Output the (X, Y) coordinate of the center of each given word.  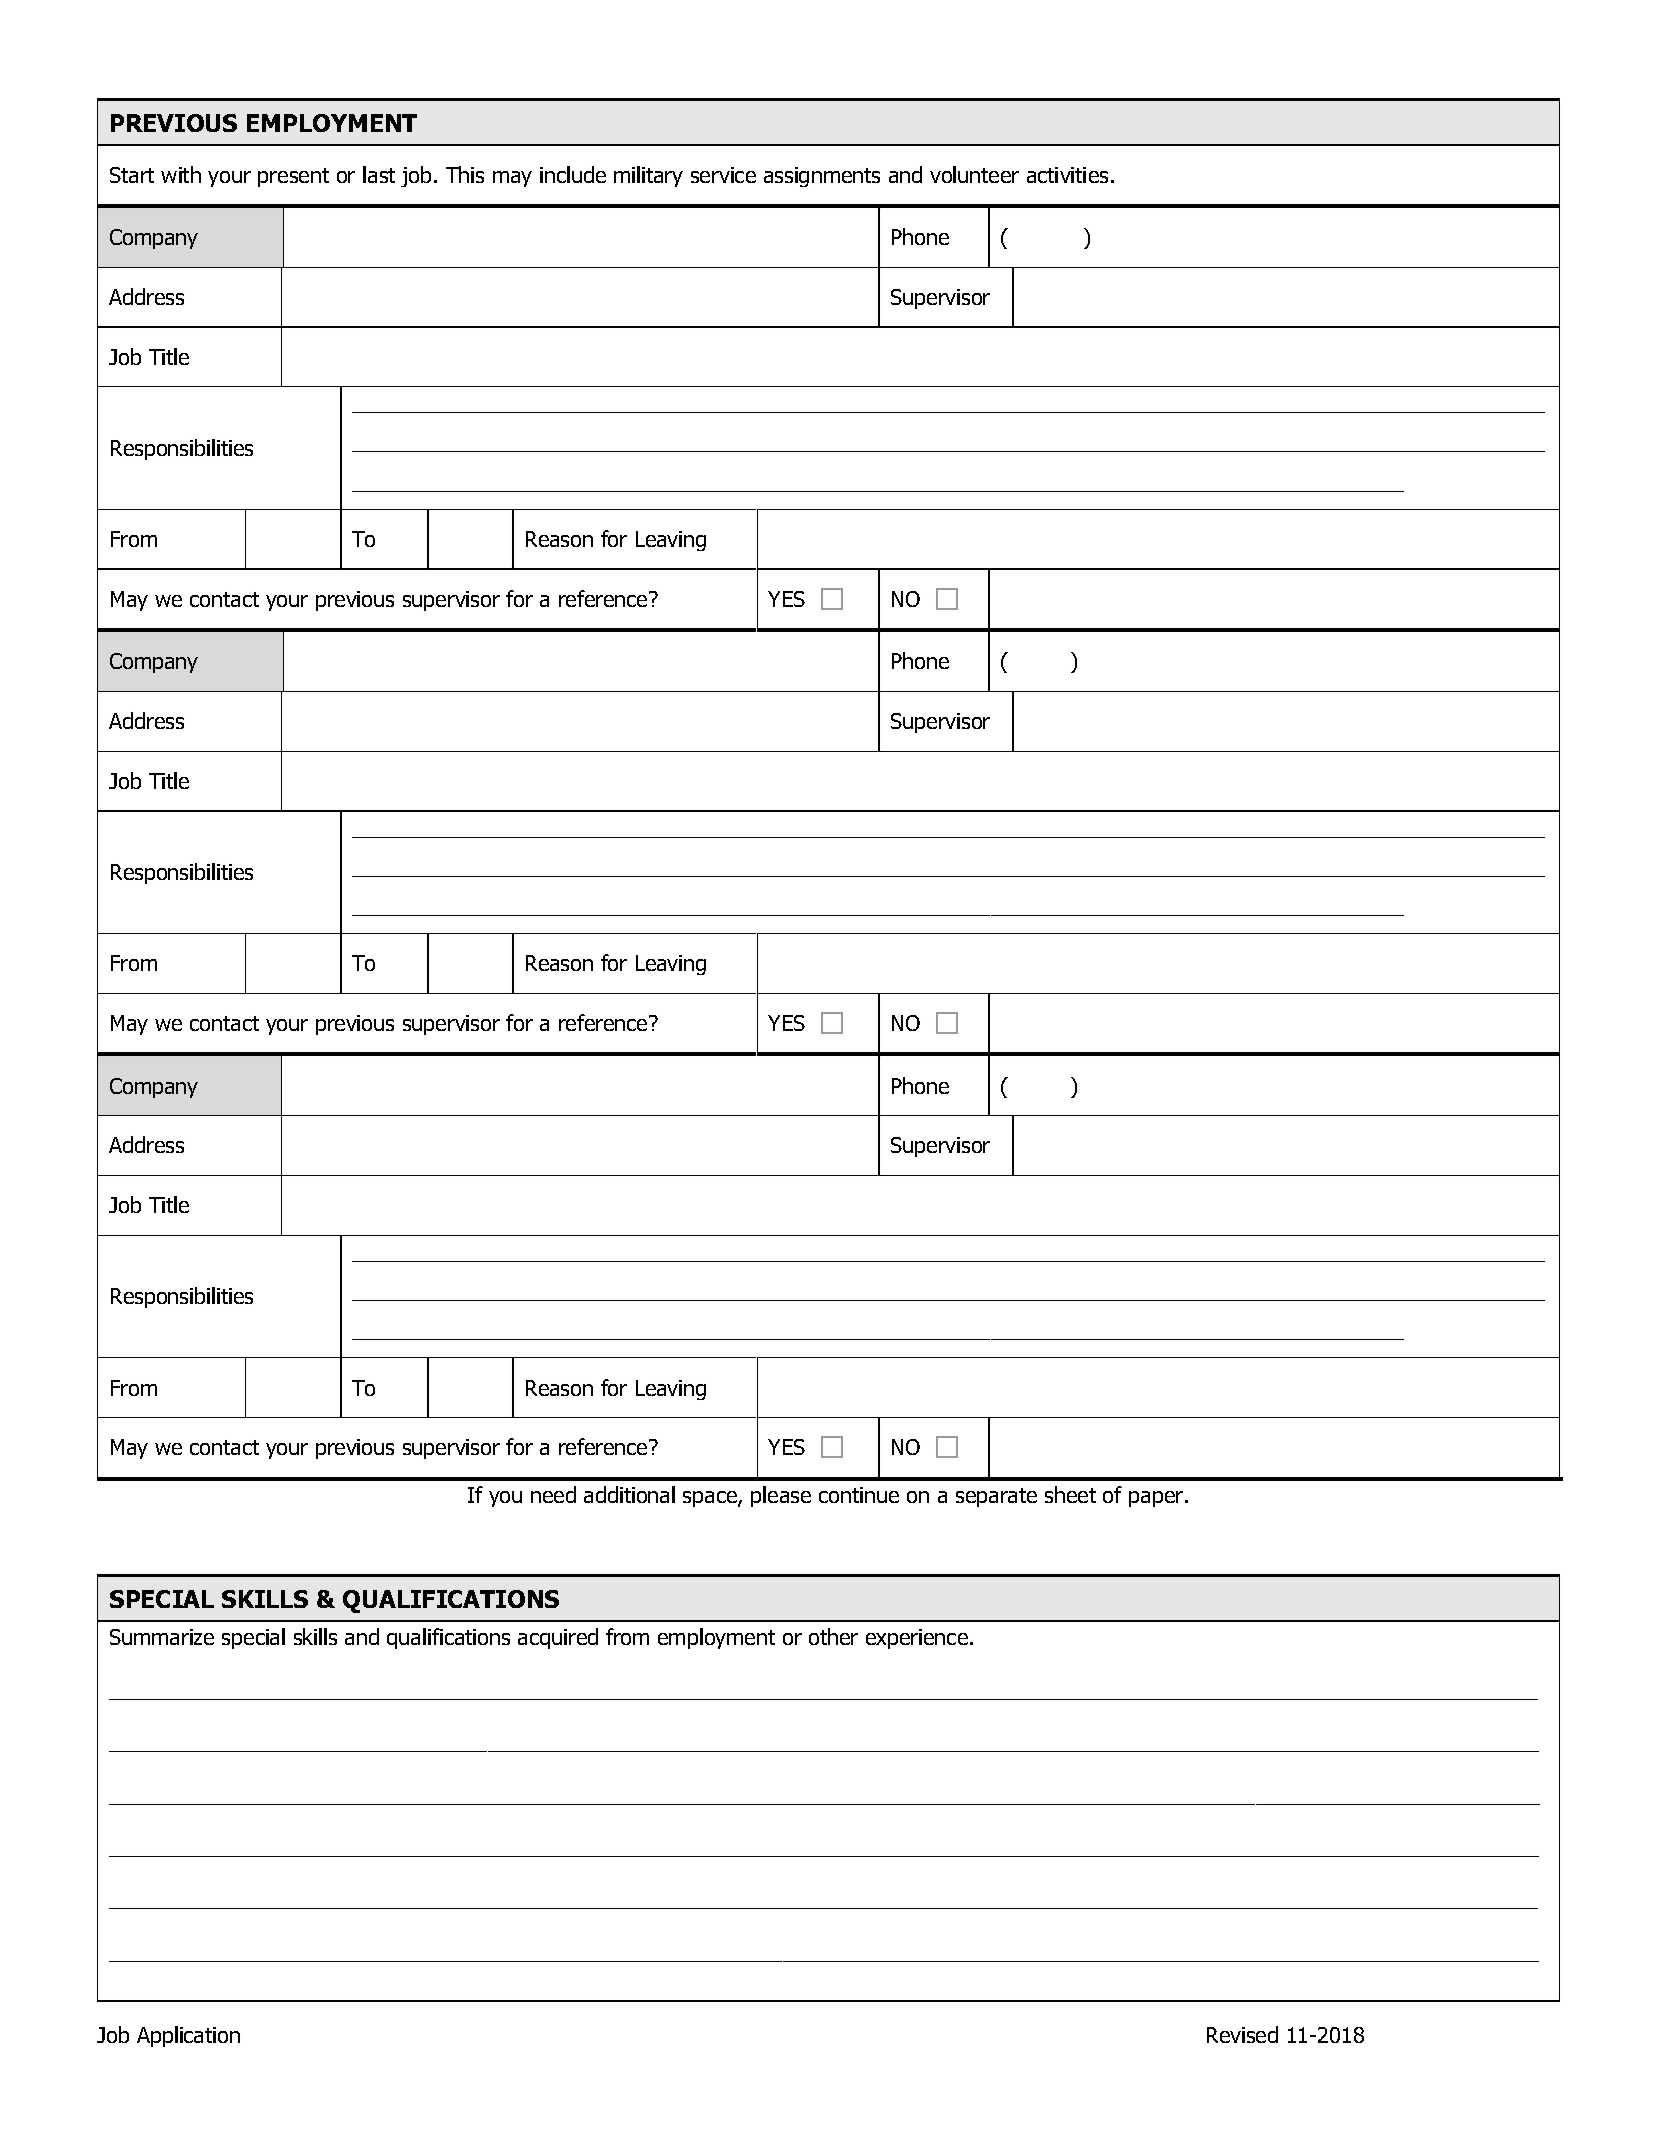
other (833, 1636)
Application (188, 2036)
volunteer (974, 174)
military (648, 176)
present (293, 177)
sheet (1070, 1494)
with (181, 174)
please (781, 1496)
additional (629, 1494)
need (553, 1494)
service (723, 175)
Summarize (162, 1637)
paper (1157, 1499)
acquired (558, 1638)
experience (917, 1639)
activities (1067, 175)
